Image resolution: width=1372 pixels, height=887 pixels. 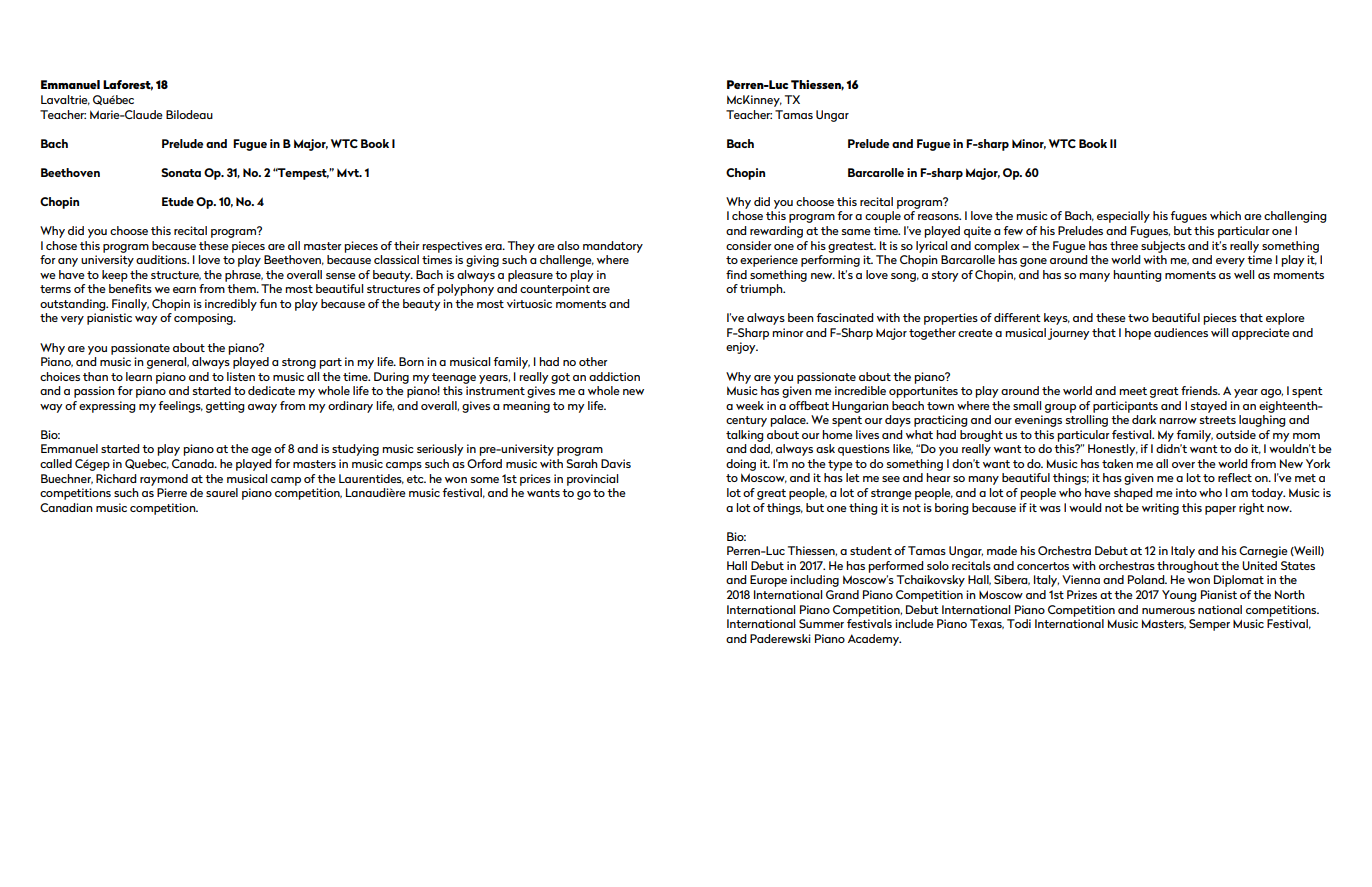 What do you see at coordinates (1225, 215) in the document?
I see `which` at bounding box center [1225, 215].
